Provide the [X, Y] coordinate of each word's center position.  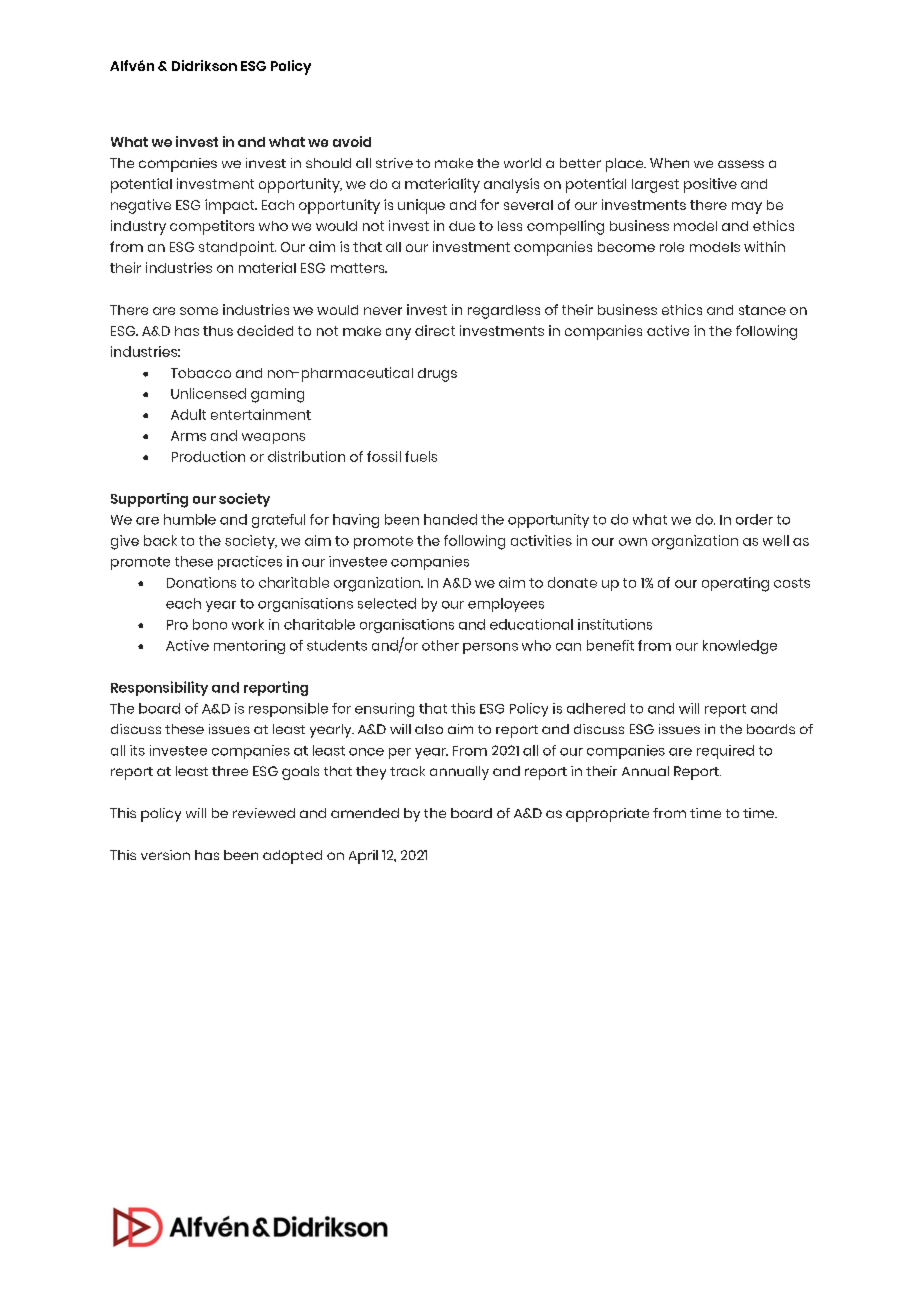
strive [394, 163]
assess [741, 164]
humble [190, 519]
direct [435, 330]
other [440, 645]
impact [231, 206]
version [165, 855]
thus [218, 331]
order [754, 519]
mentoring [249, 647]
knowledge [740, 647]
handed [450, 519]
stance [762, 310]
